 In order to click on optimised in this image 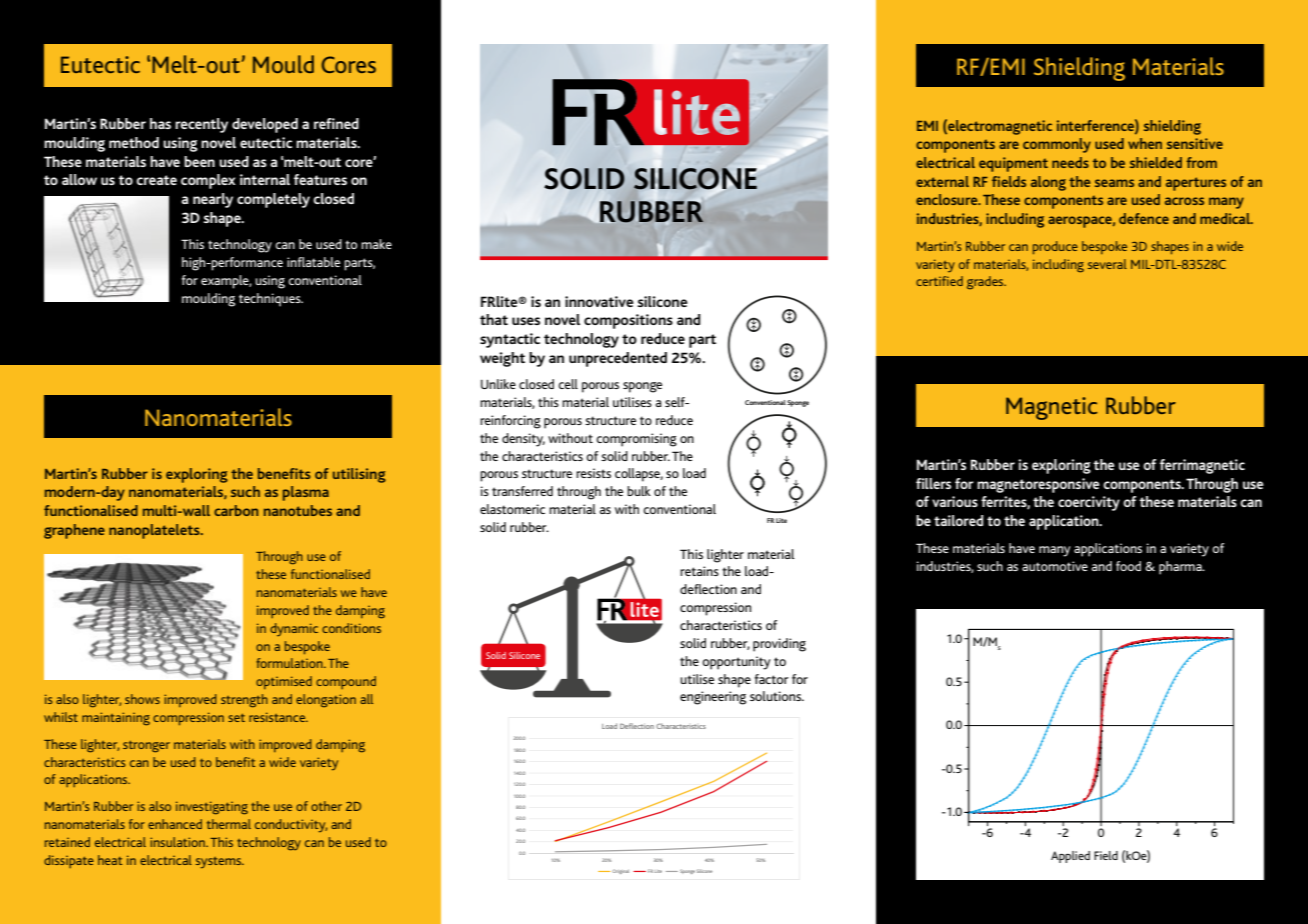, I will do `click(284, 682)`.
